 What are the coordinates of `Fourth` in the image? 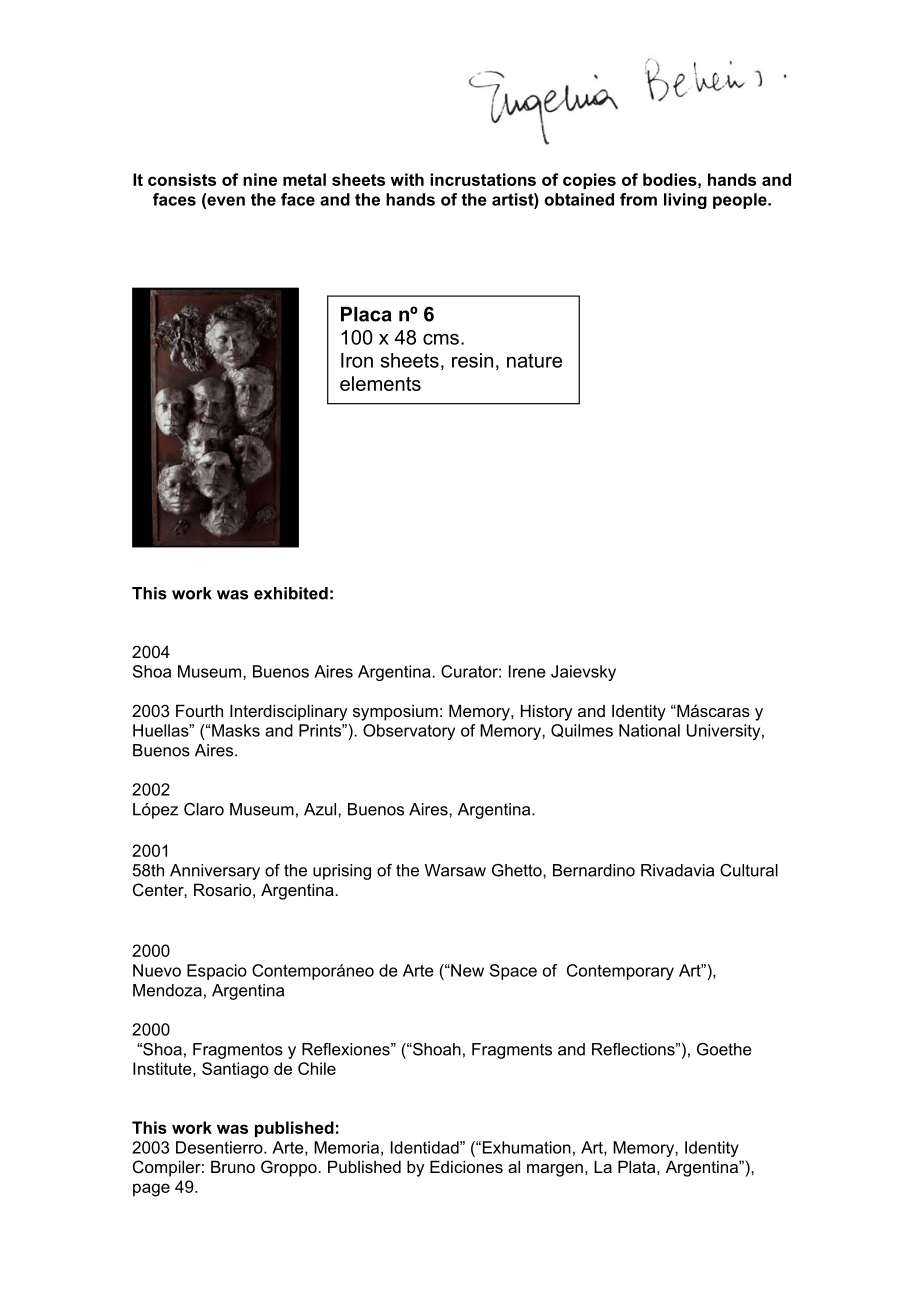 It's located at (199, 710).
